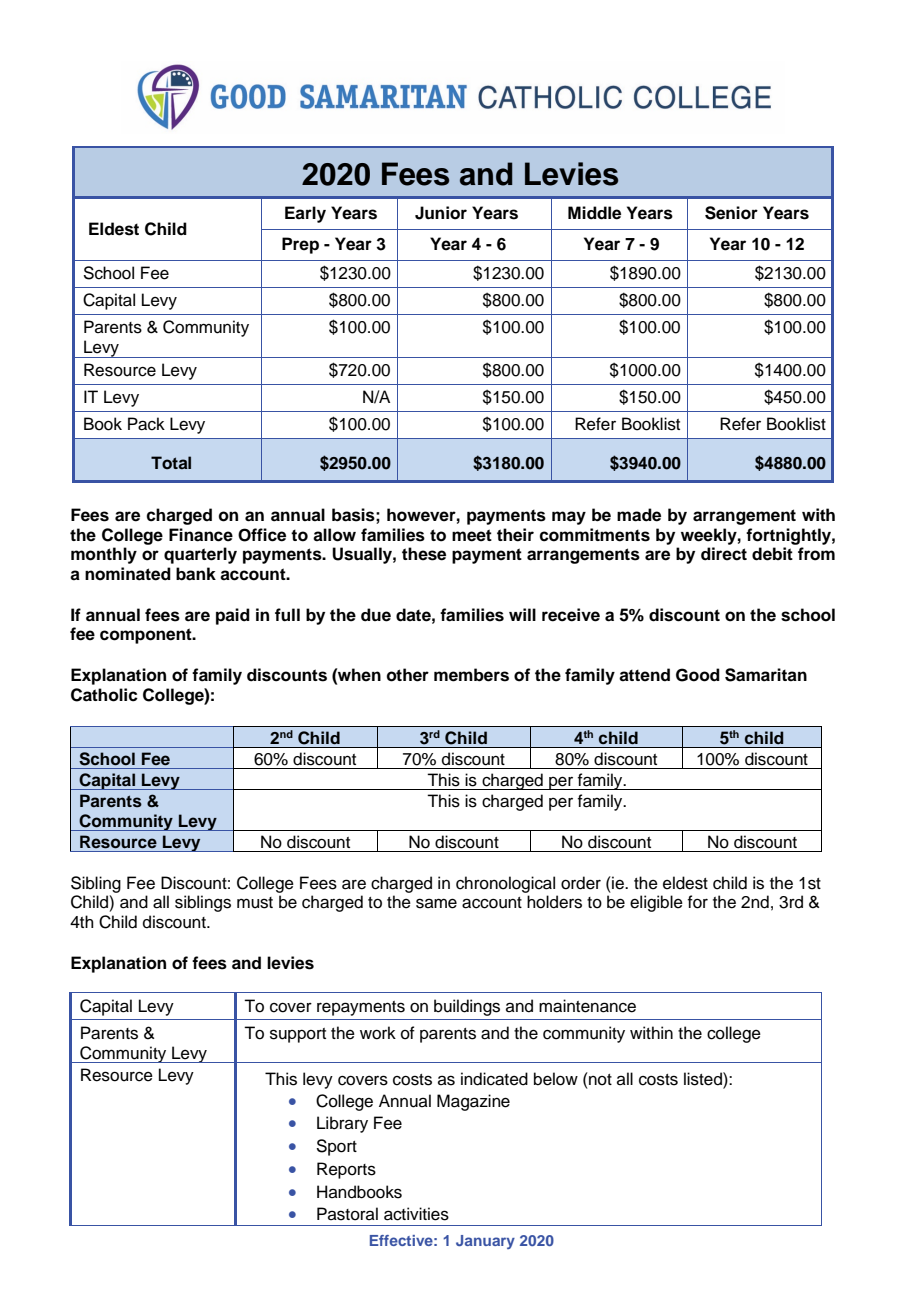 This screenshot has height=1307, width=924. I want to click on not, so click(599, 1079).
